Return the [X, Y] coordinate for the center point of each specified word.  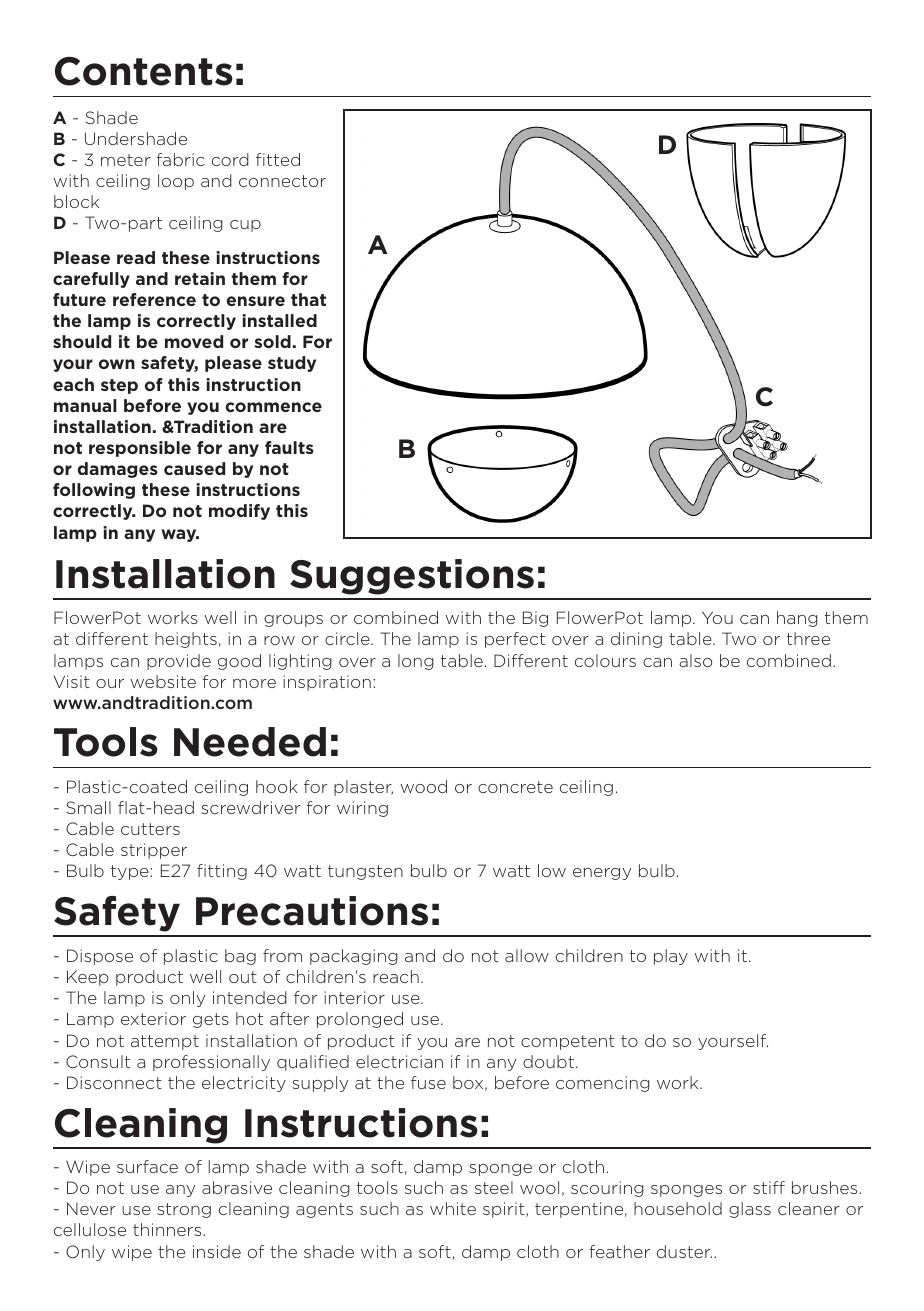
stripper [154, 851]
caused [194, 468]
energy [602, 874]
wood [424, 786]
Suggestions [412, 577]
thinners [168, 1229]
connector [282, 181]
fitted [278, 159]
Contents [144, 71]
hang [797, 619]
